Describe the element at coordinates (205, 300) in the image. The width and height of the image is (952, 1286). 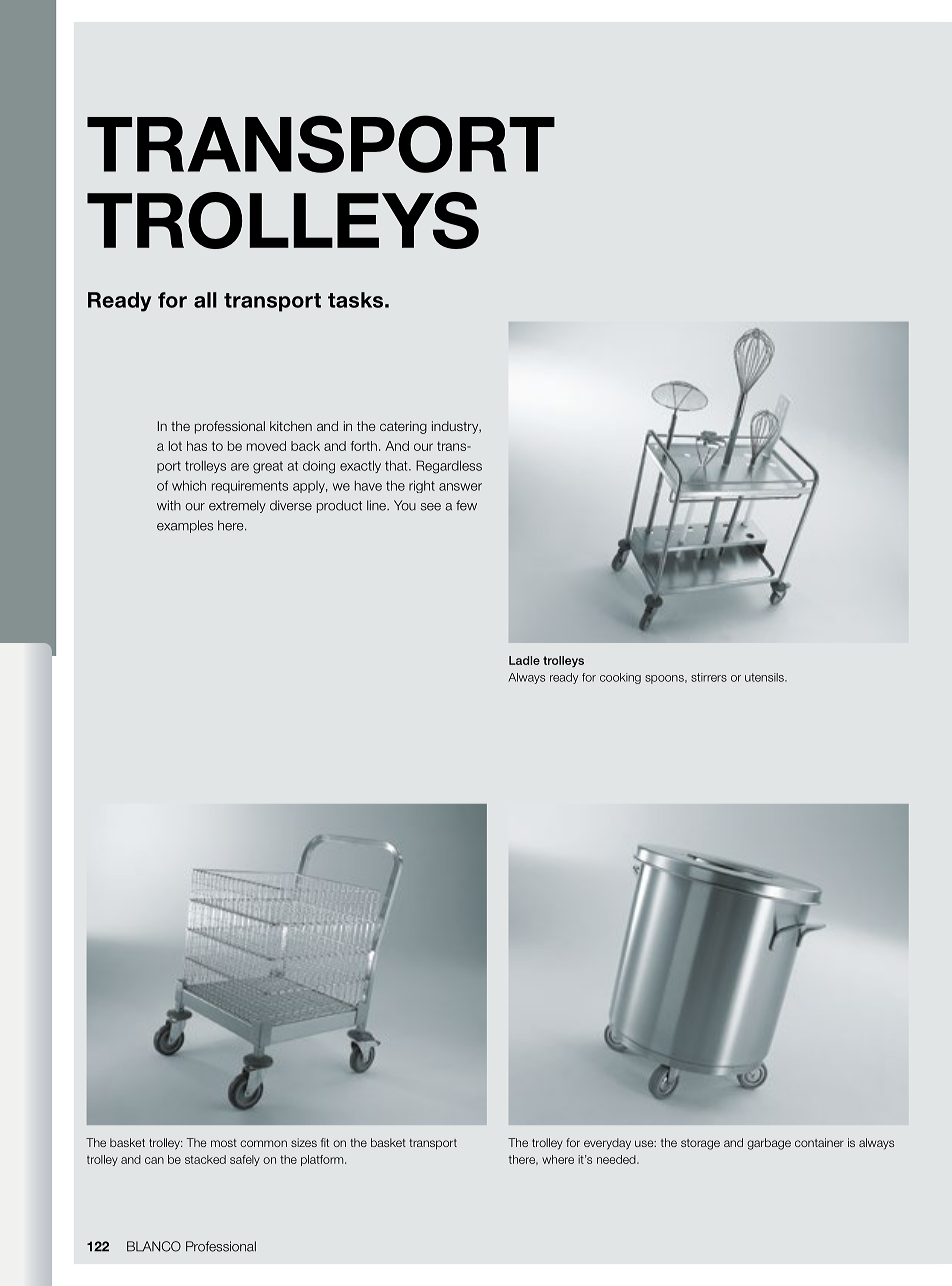
I see `all` at that location.
